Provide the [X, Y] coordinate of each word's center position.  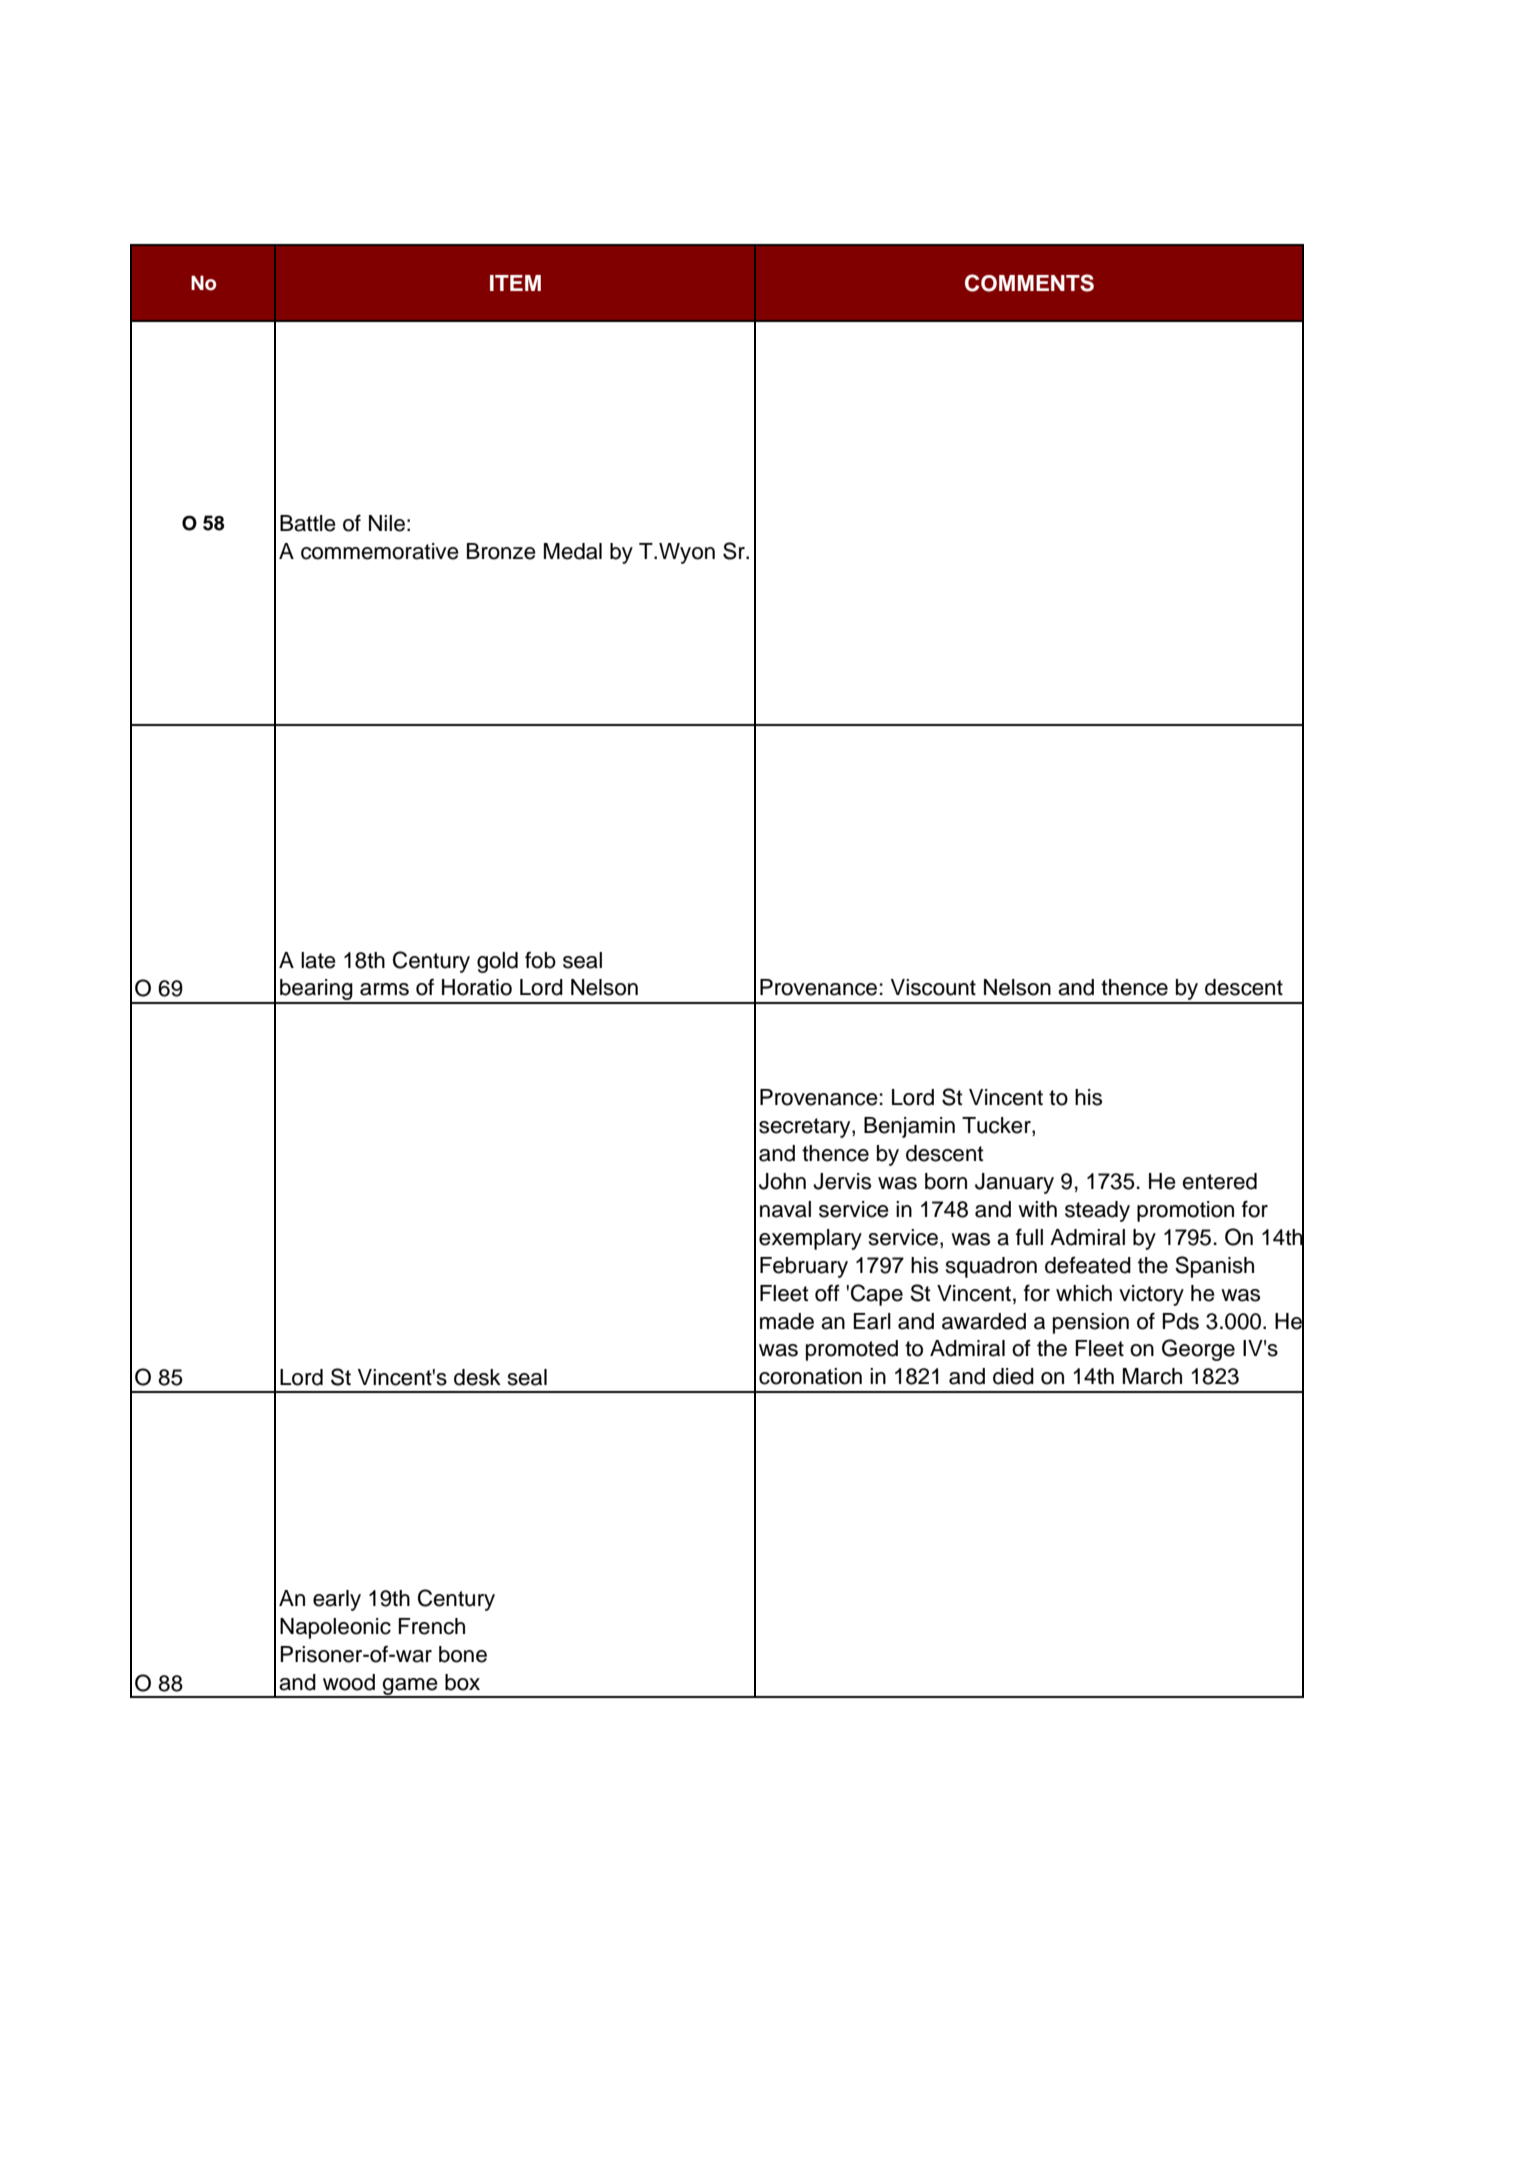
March [1152, 1376]
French [431, 1626]
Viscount [933, 987]
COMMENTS [1029, 283]
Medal [573, 551]
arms [384, 989]
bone [463, 1654]
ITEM [515, 283]
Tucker [997, 1126]
